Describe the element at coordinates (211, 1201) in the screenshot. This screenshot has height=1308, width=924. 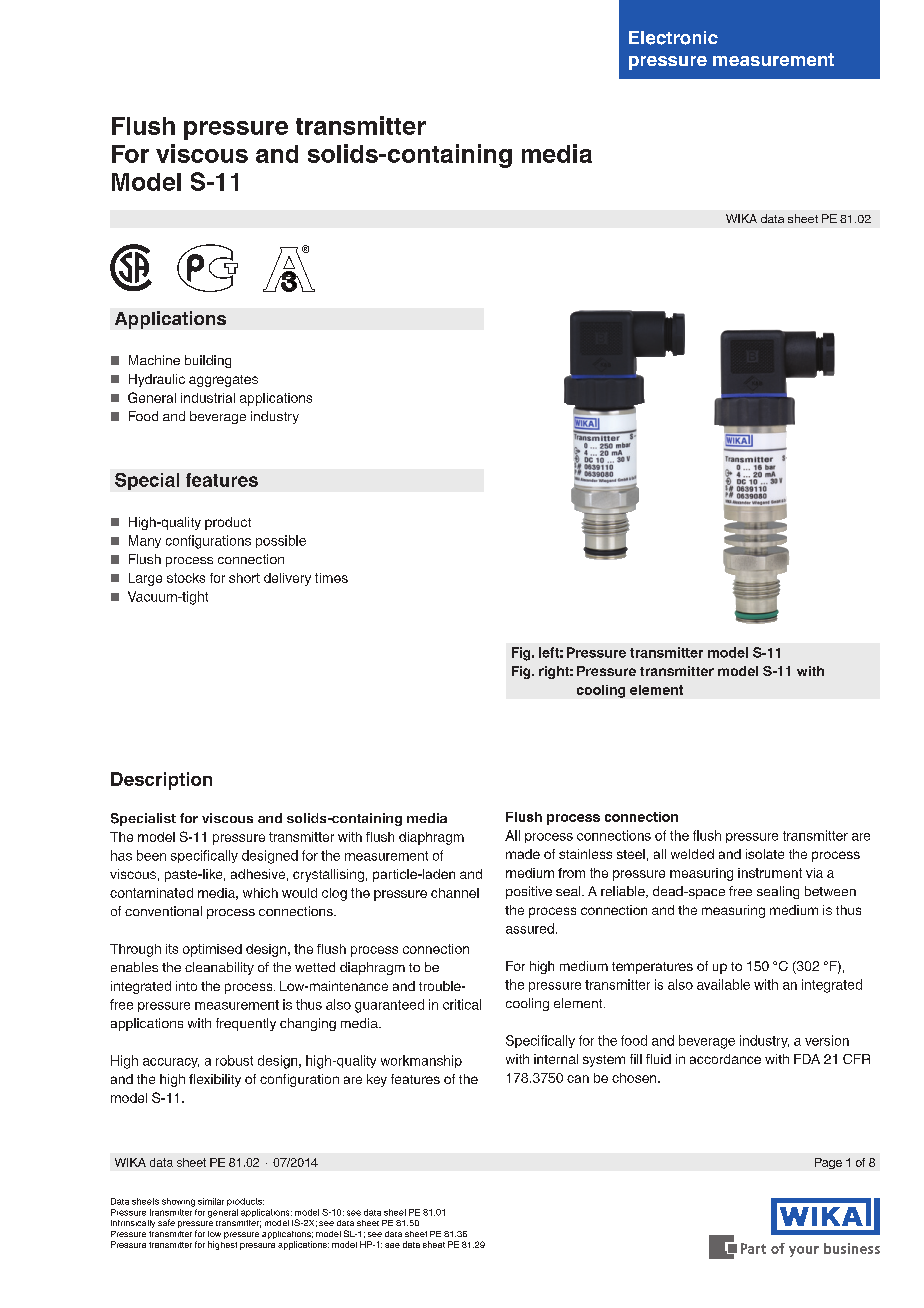
I see `similar` at that location.
